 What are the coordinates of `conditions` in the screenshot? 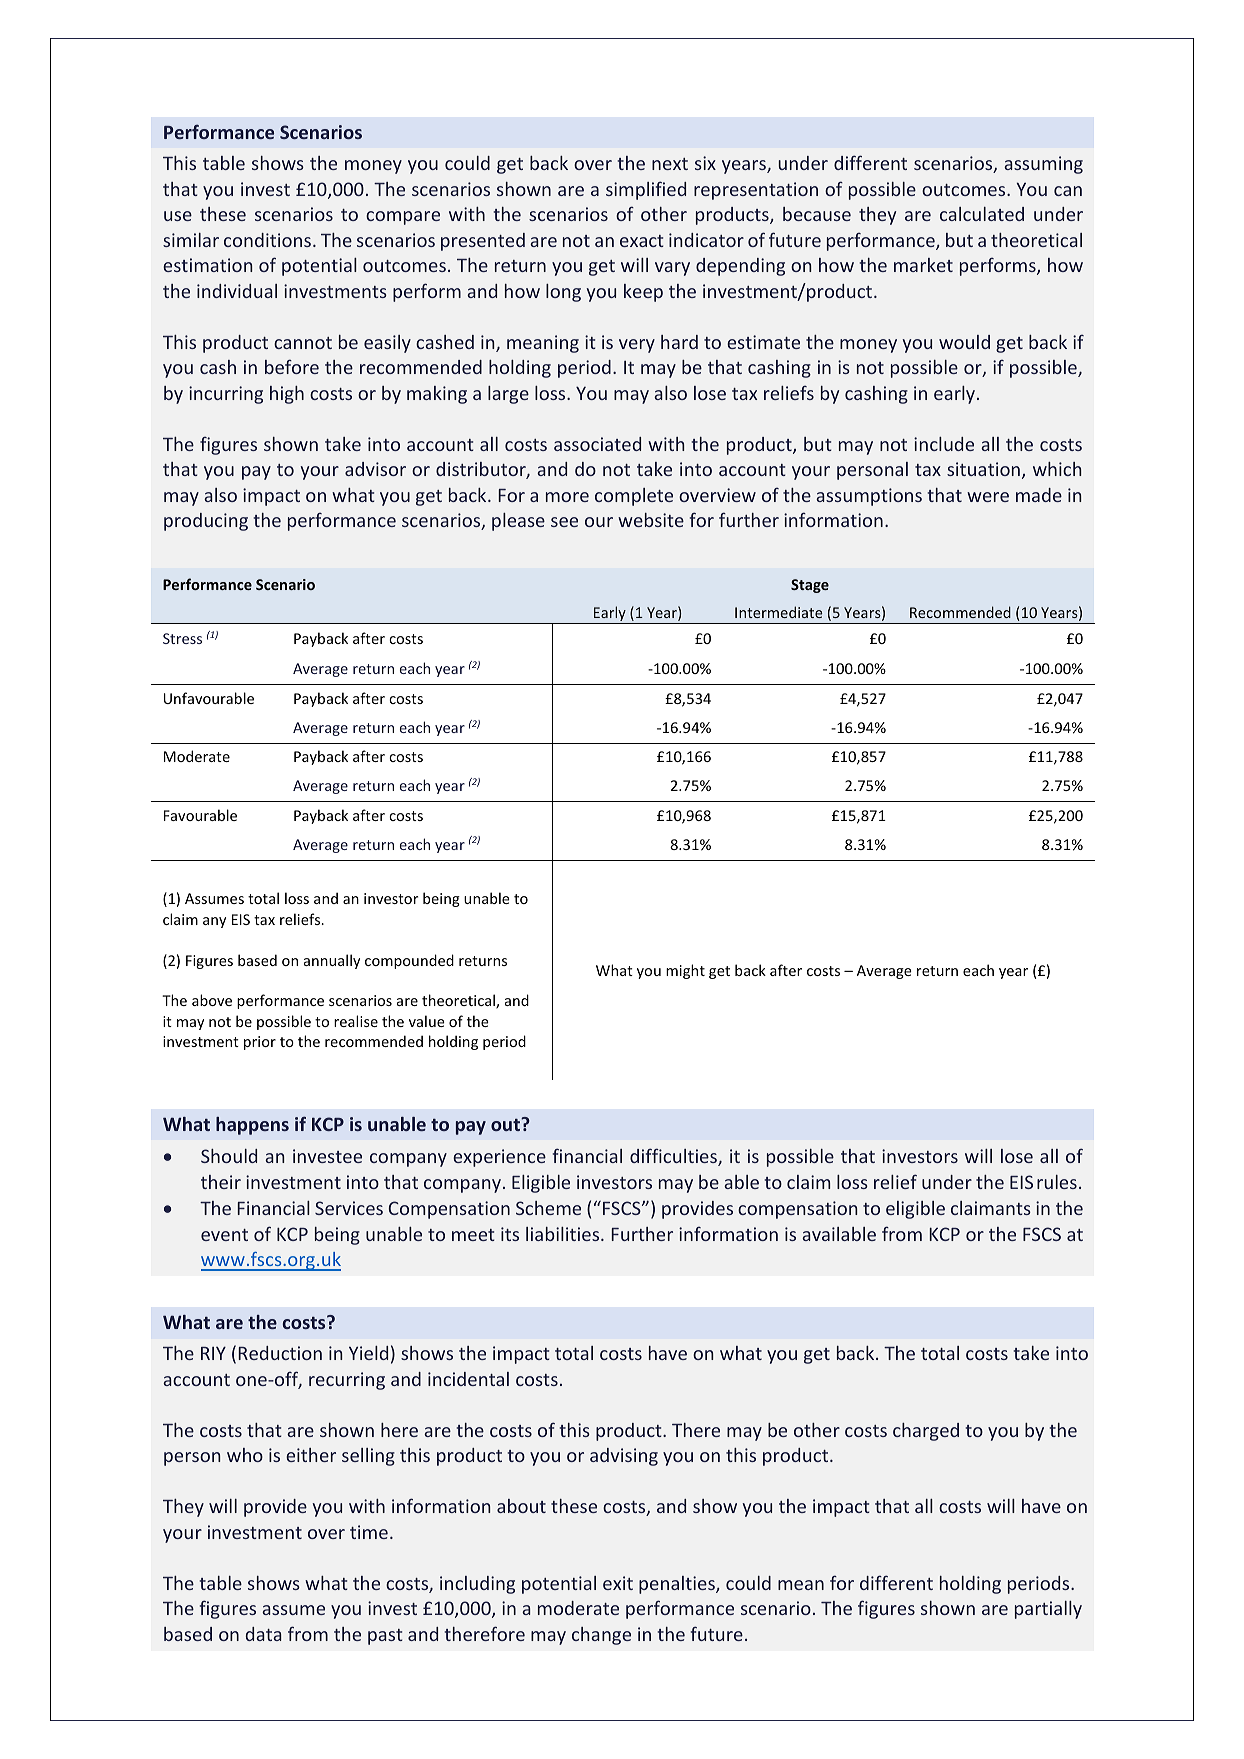 It's located at (269, 240).
